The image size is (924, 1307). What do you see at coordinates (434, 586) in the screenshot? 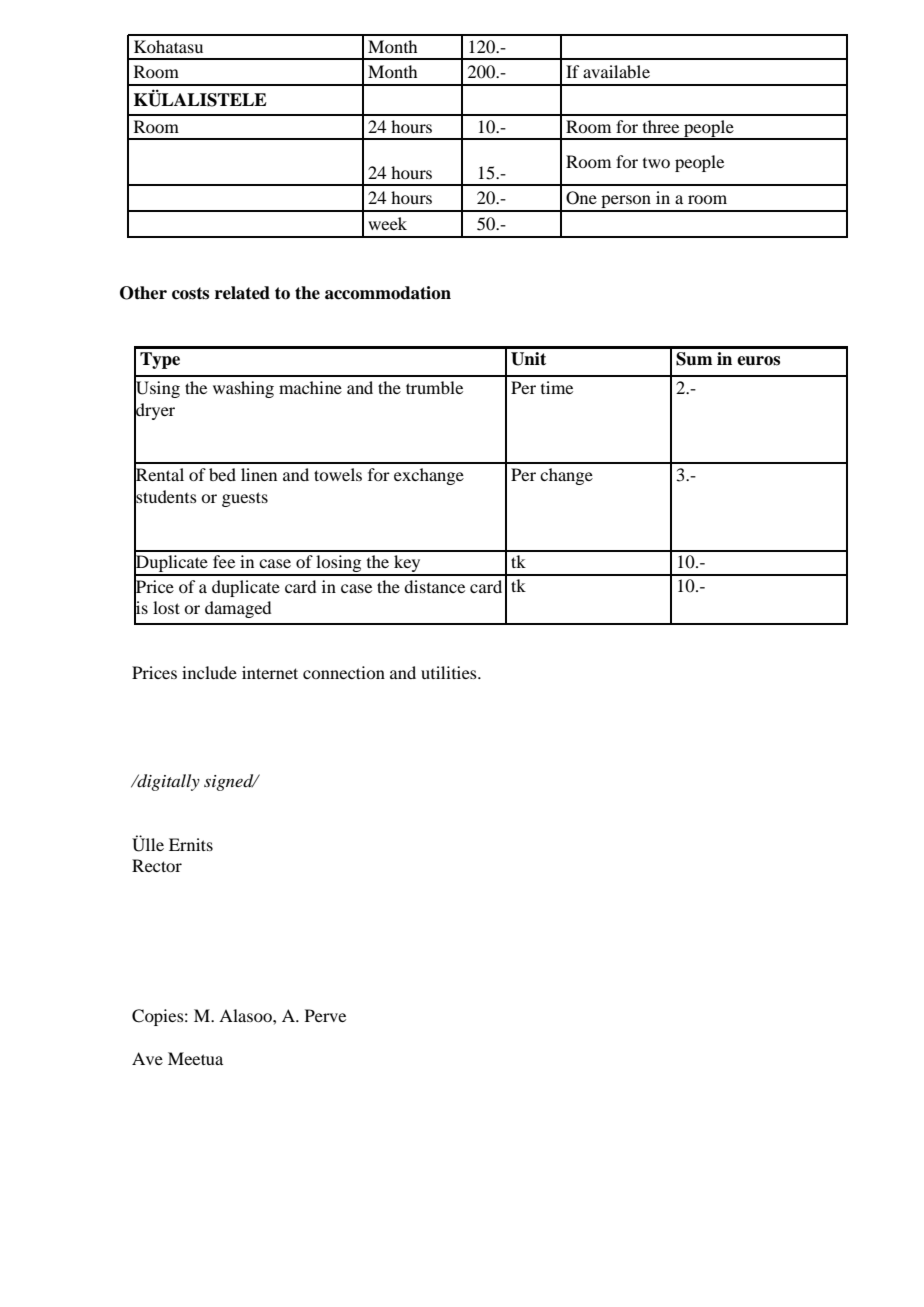
I see `distance` at bounding box center [434, 586].
